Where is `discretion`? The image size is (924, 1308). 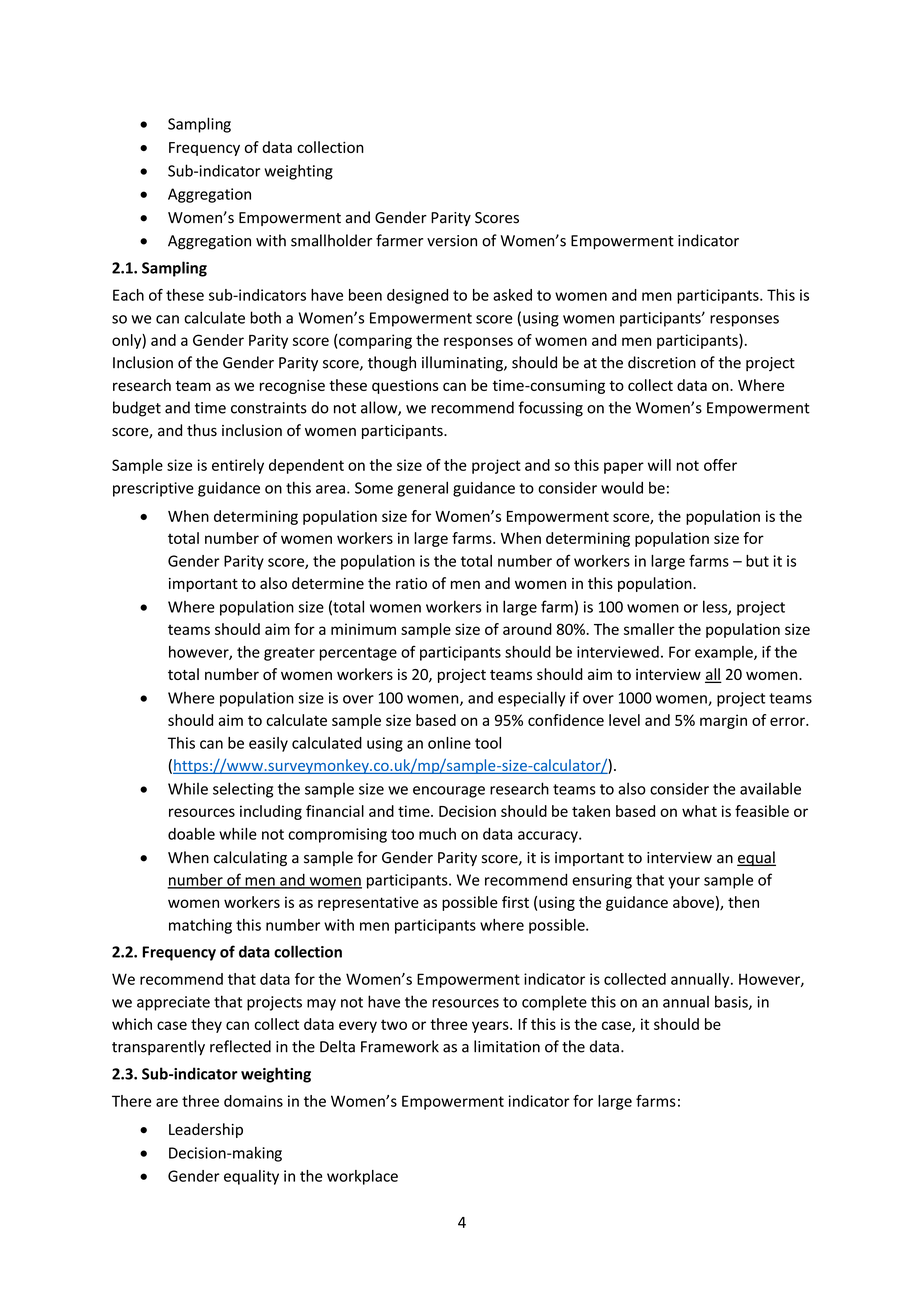
discretion is located at coordinates (662, 362).
